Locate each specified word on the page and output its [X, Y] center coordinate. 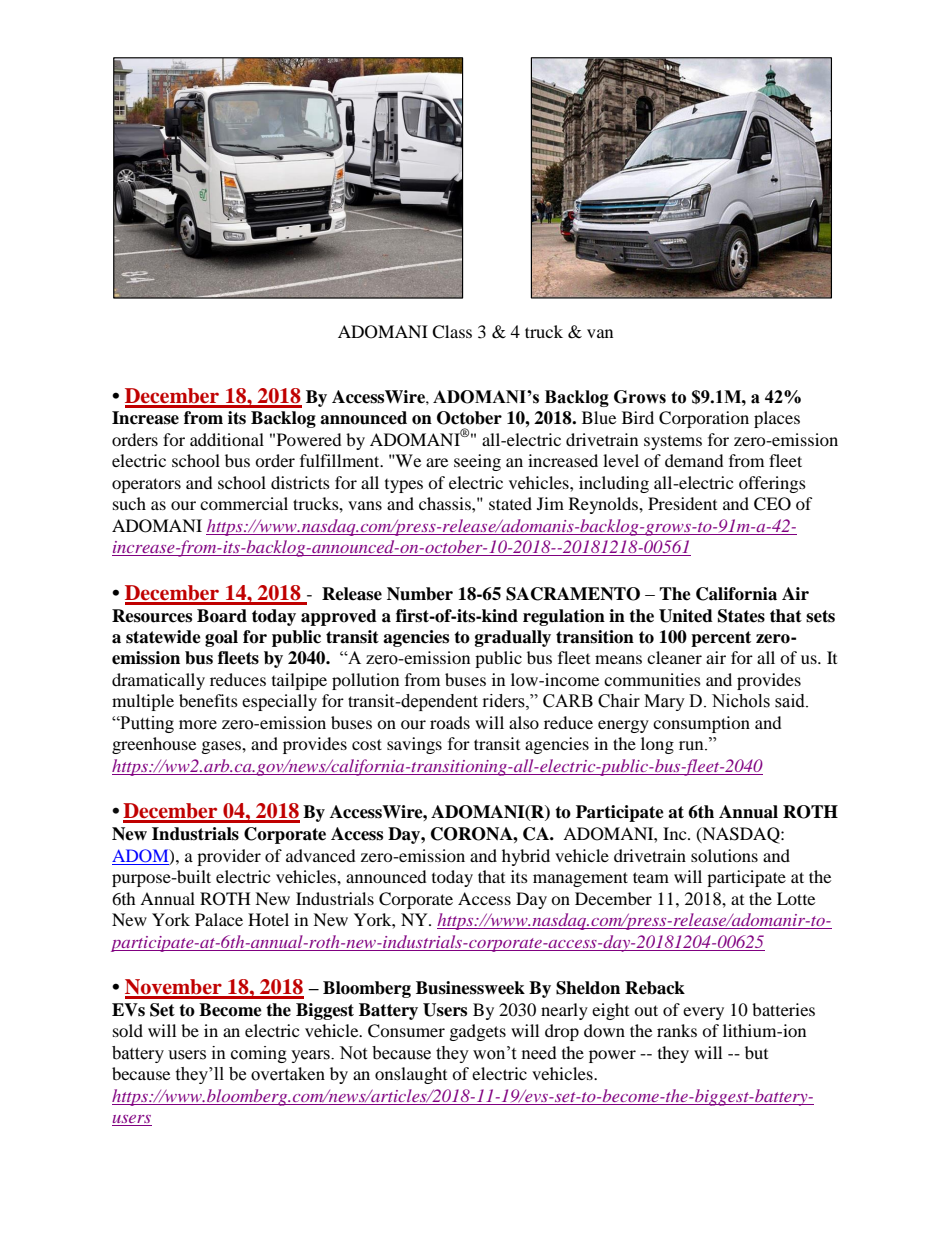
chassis [446, 503]
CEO [772, 504]
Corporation [704, 419]
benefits [208, 700]
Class [452, 332]
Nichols [741, 701]
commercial [244, 503]
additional [227, 439]
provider [229, 857]
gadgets [478, 1032]
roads [450, 722]
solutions [724, 855]
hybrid [526, 857]
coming [259, 1054]
